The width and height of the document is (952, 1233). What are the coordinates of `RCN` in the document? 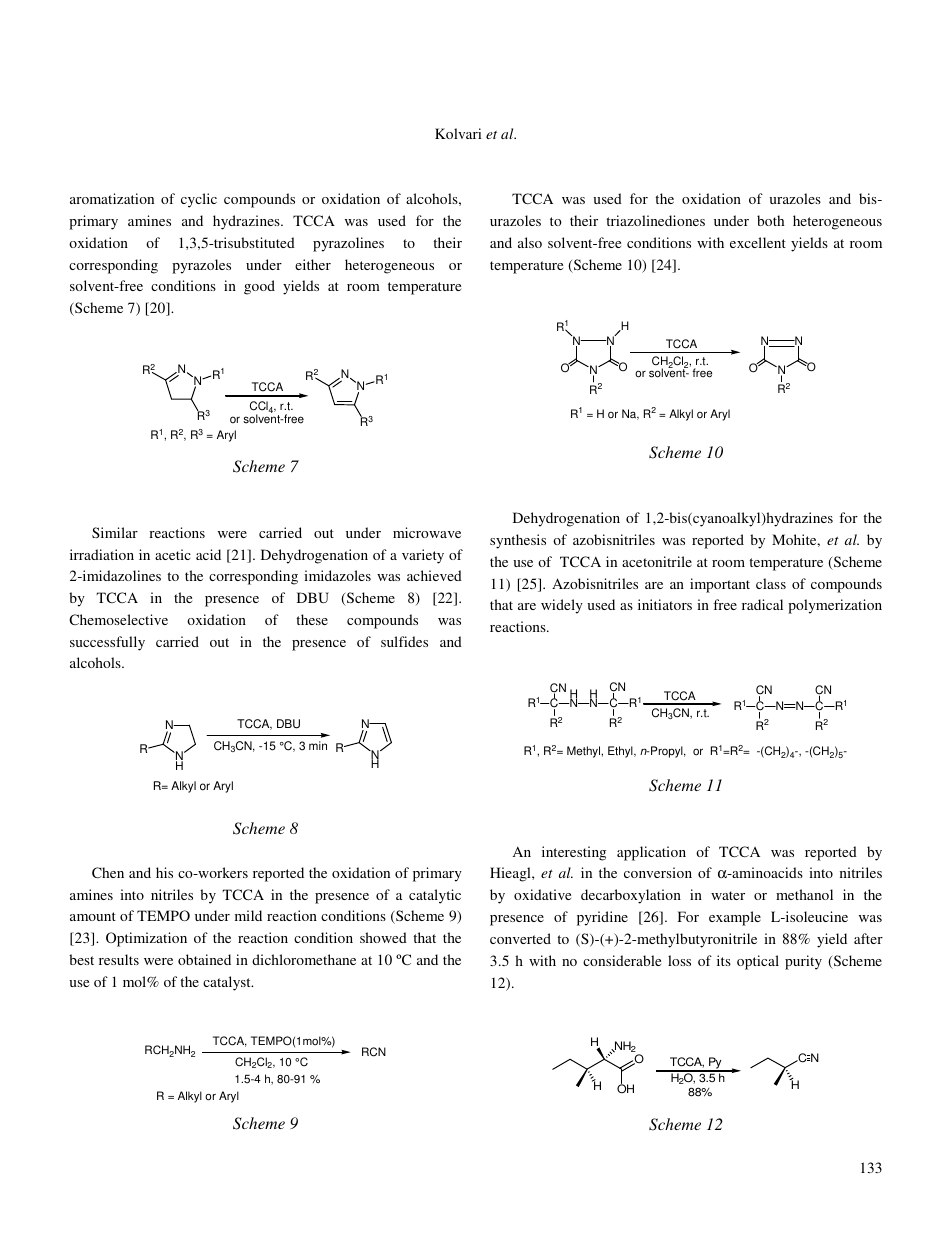 It's located at (374, 1052).
